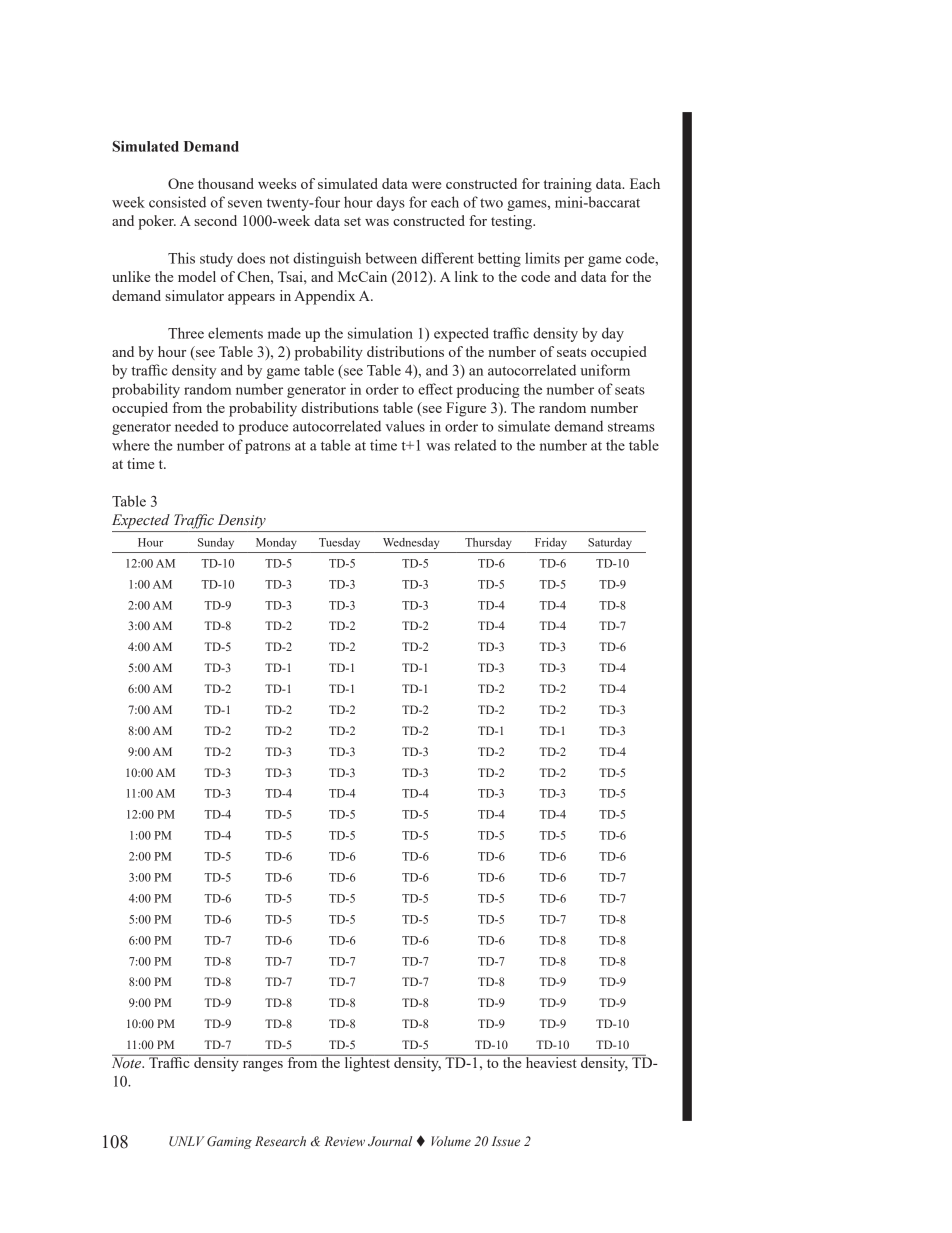 Image resolution: width=952 pixels, height=1233 pixels. I want to click on days, so click(391, 203).
